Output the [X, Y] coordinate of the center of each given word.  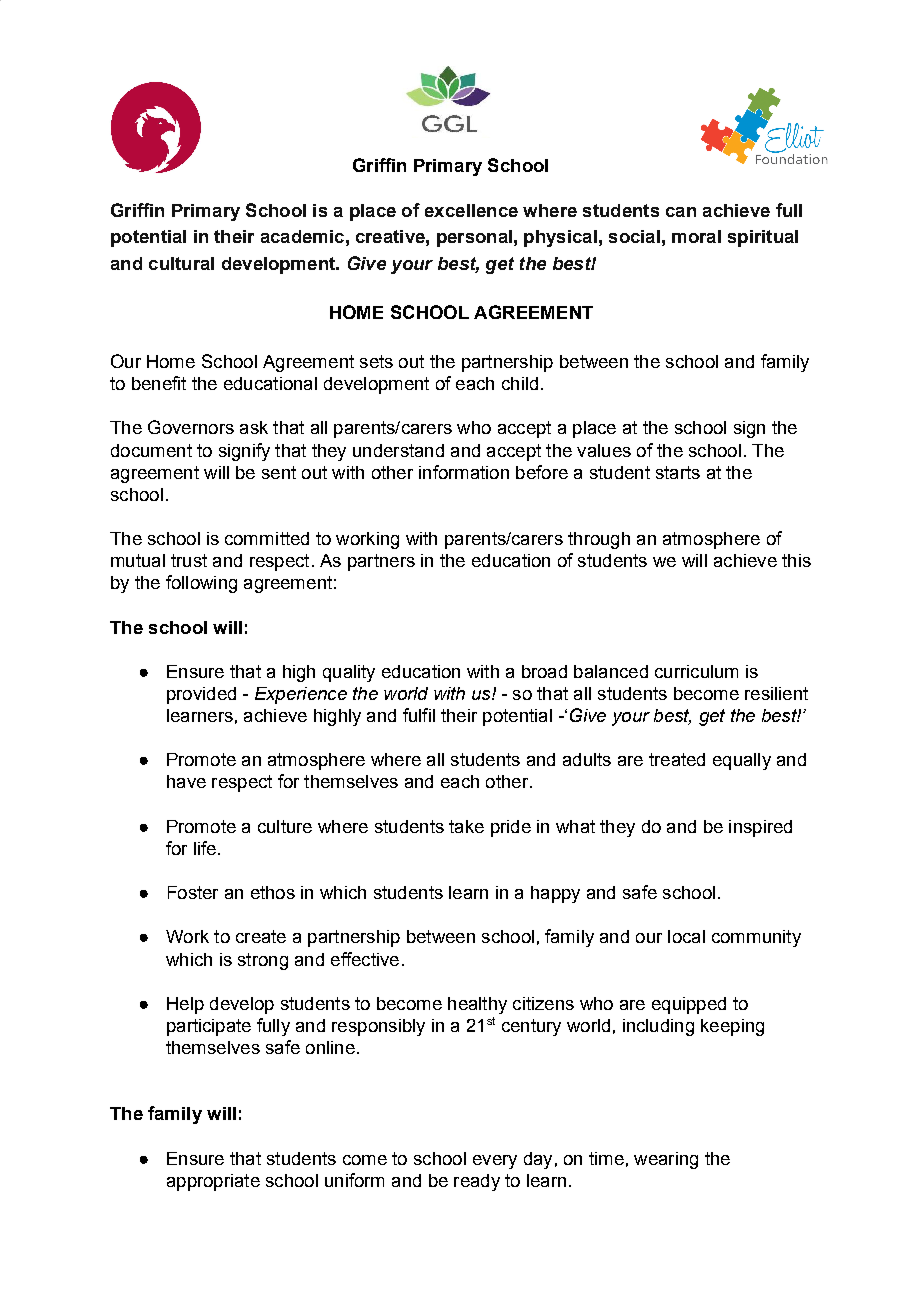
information [464, 472]
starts [678, 472]
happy [555, 894]
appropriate [213, 1182]
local [686, 936]
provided [201, 695]
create [261, 936]
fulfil [419, 715]
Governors [191, 427]
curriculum [696, 671]
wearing [666, 1160]
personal [474, 238]
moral [696, 236]
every [495, 1162]
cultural [181, 263]
